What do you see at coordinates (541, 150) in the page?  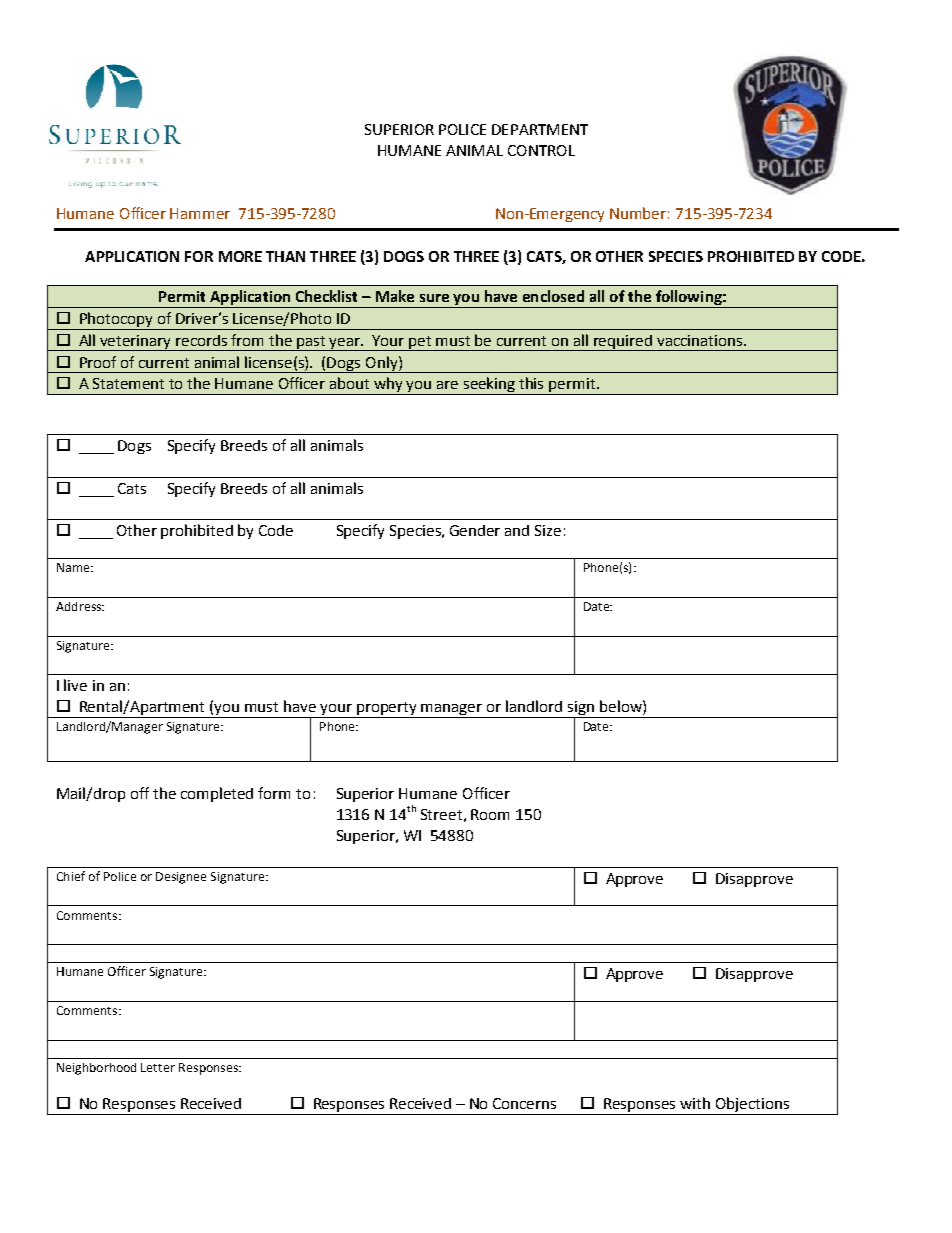 I see `CONTROL` at bounding box center [541, 150].
